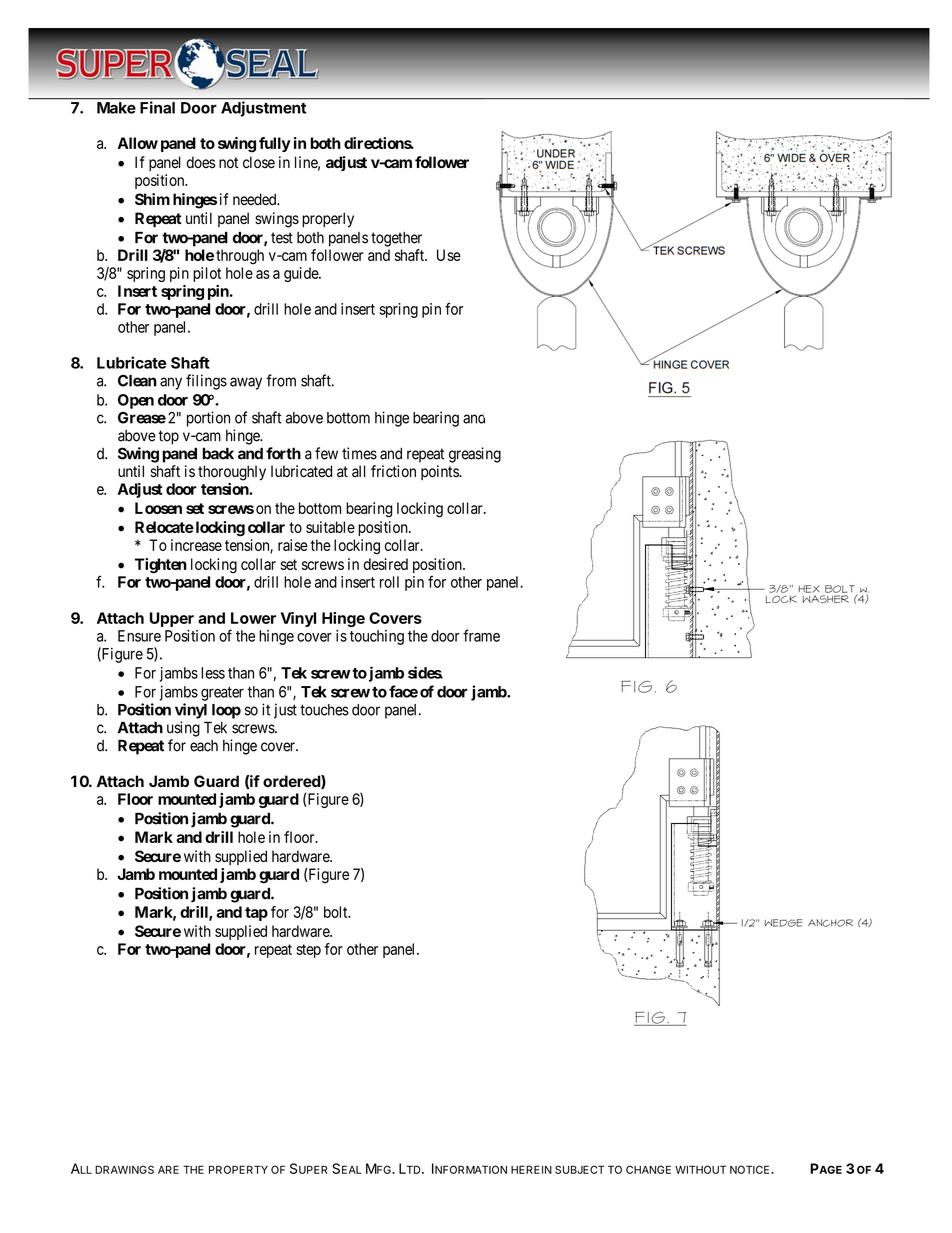  Describe the element at coordinates (579, 1169) in the document. I see `SUBJECT` at that location.
